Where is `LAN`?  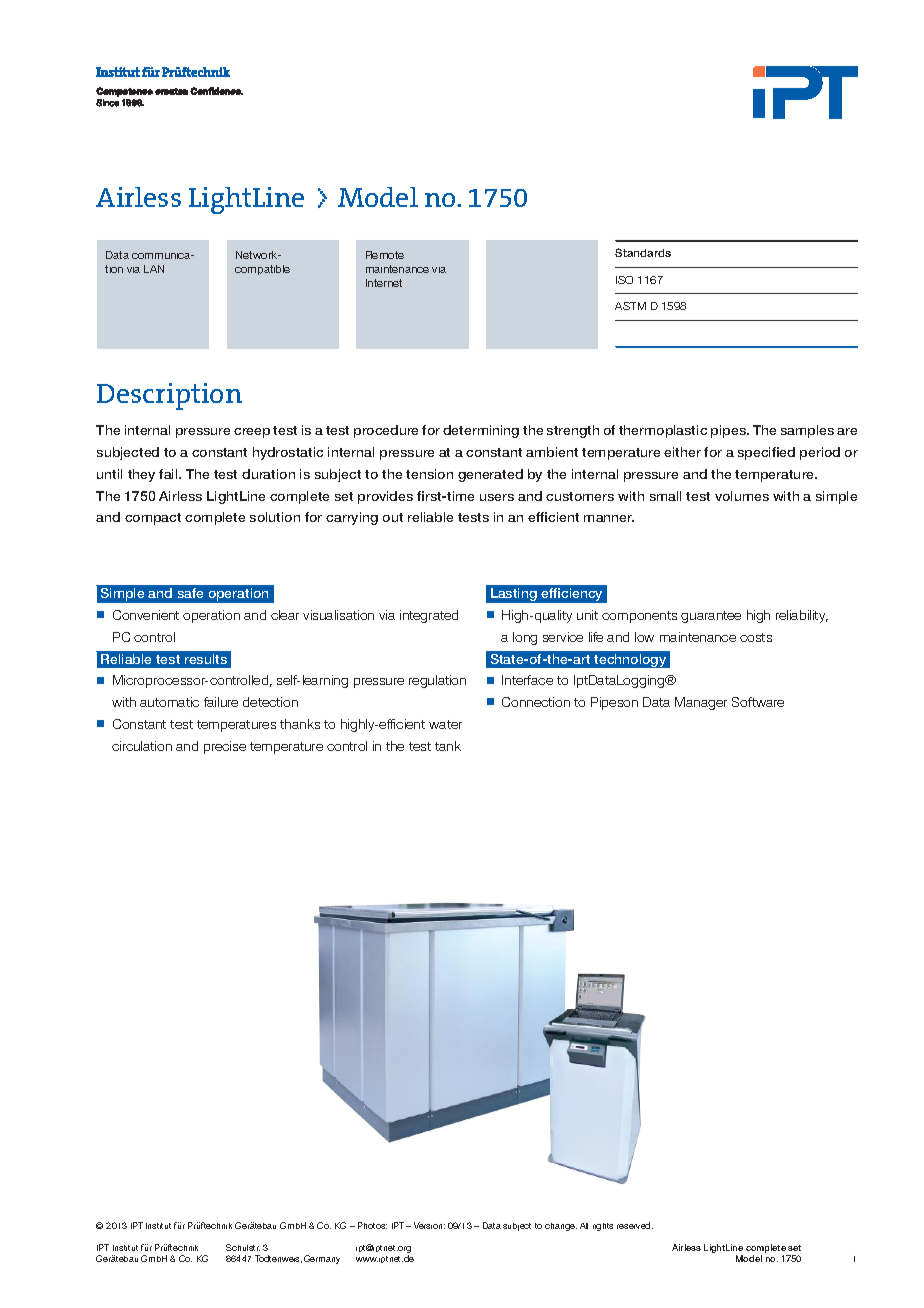
LAN is located at coordinates (154, 269).
